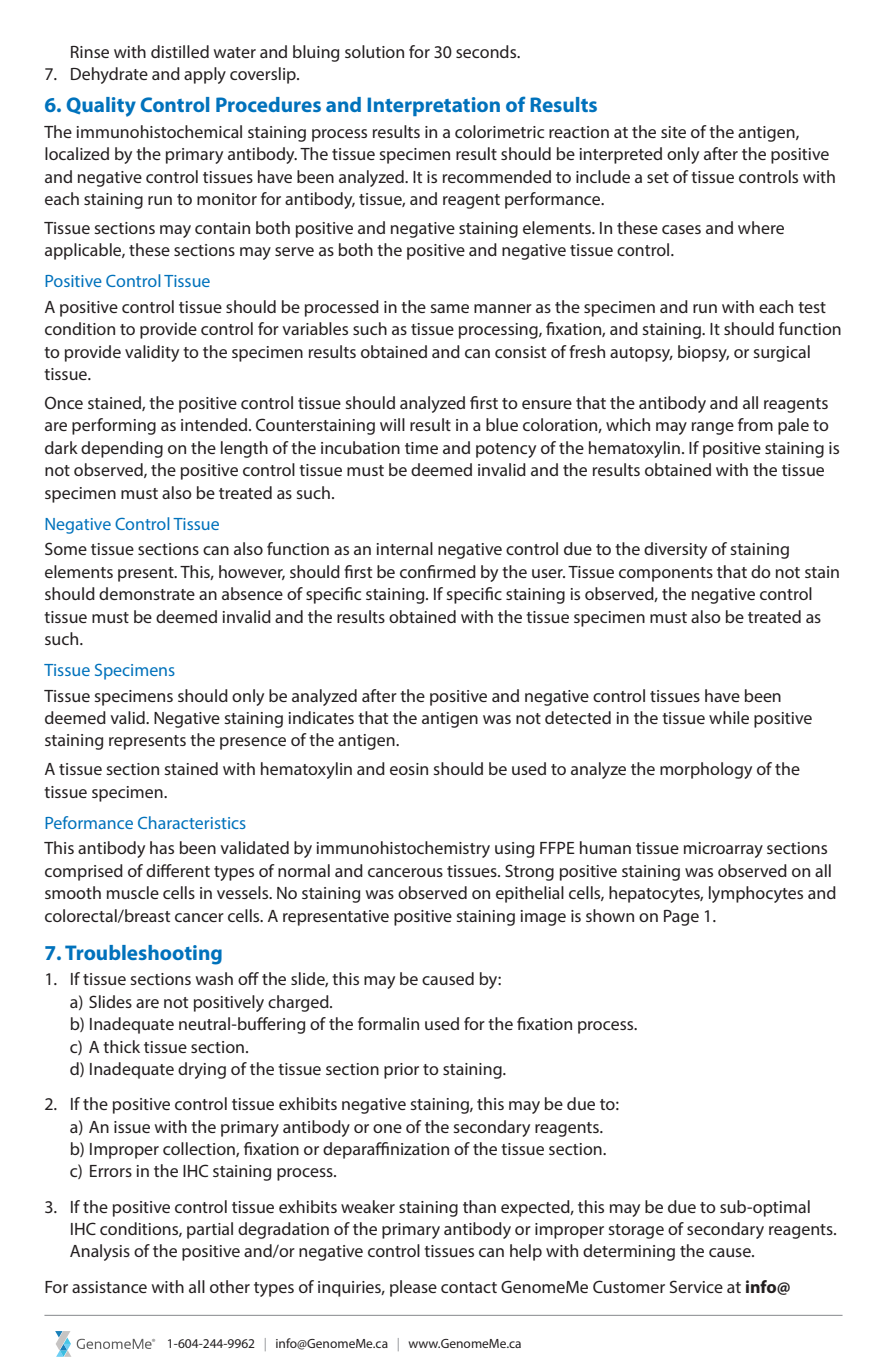  Describe the element at coordinates (433, 106) in the screenshot. I see `Interpretation` at that location.
